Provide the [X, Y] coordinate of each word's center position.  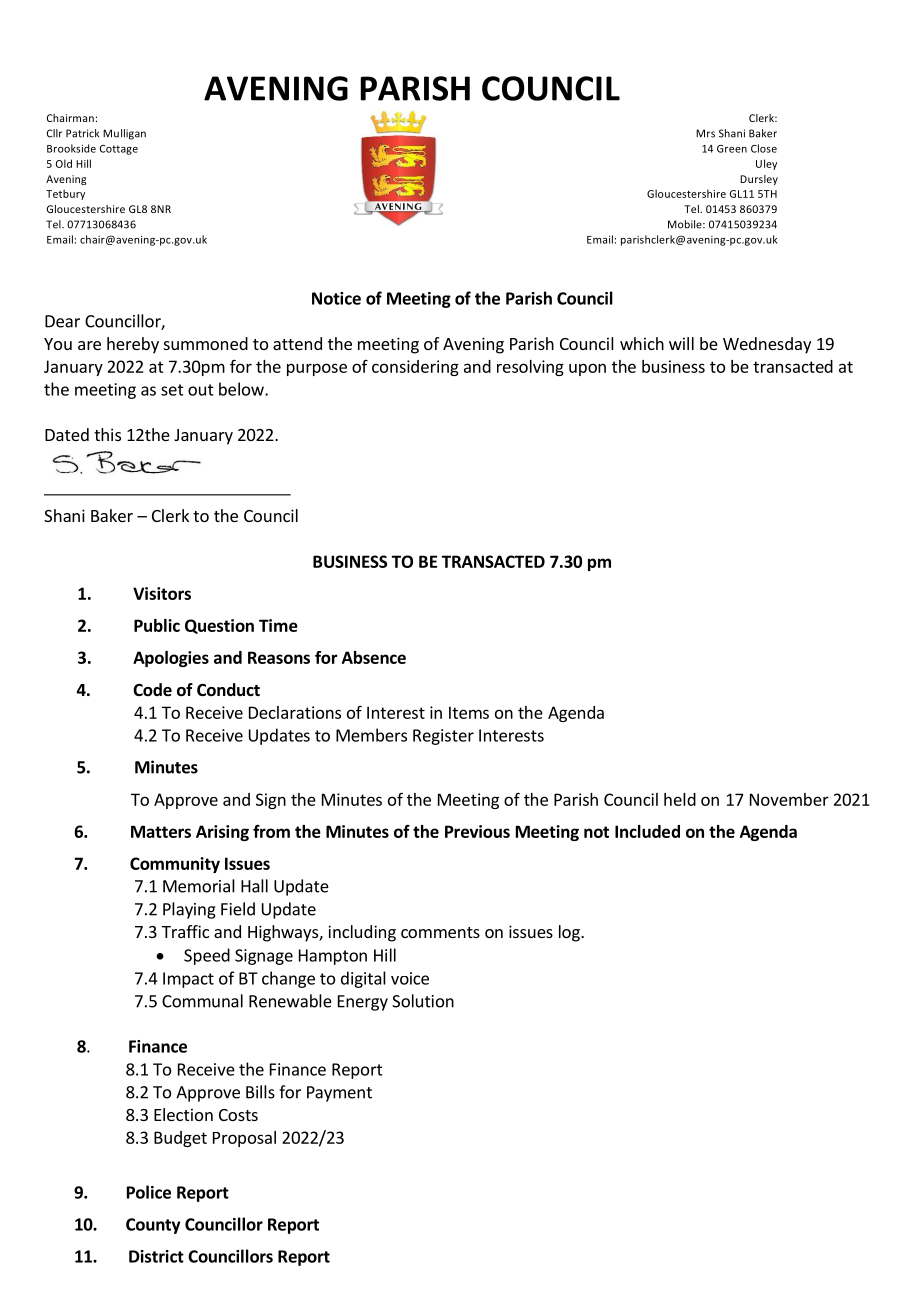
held [680, 799]
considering [415, 368]
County [153, 1226]
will [681, 343]
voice [410, 978]
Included [647, 831]
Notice [336, 298]
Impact [188, 980]
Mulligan [124, 134]
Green [732, 149]
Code [152, 690]
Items [469, 712]
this [107, 434]
